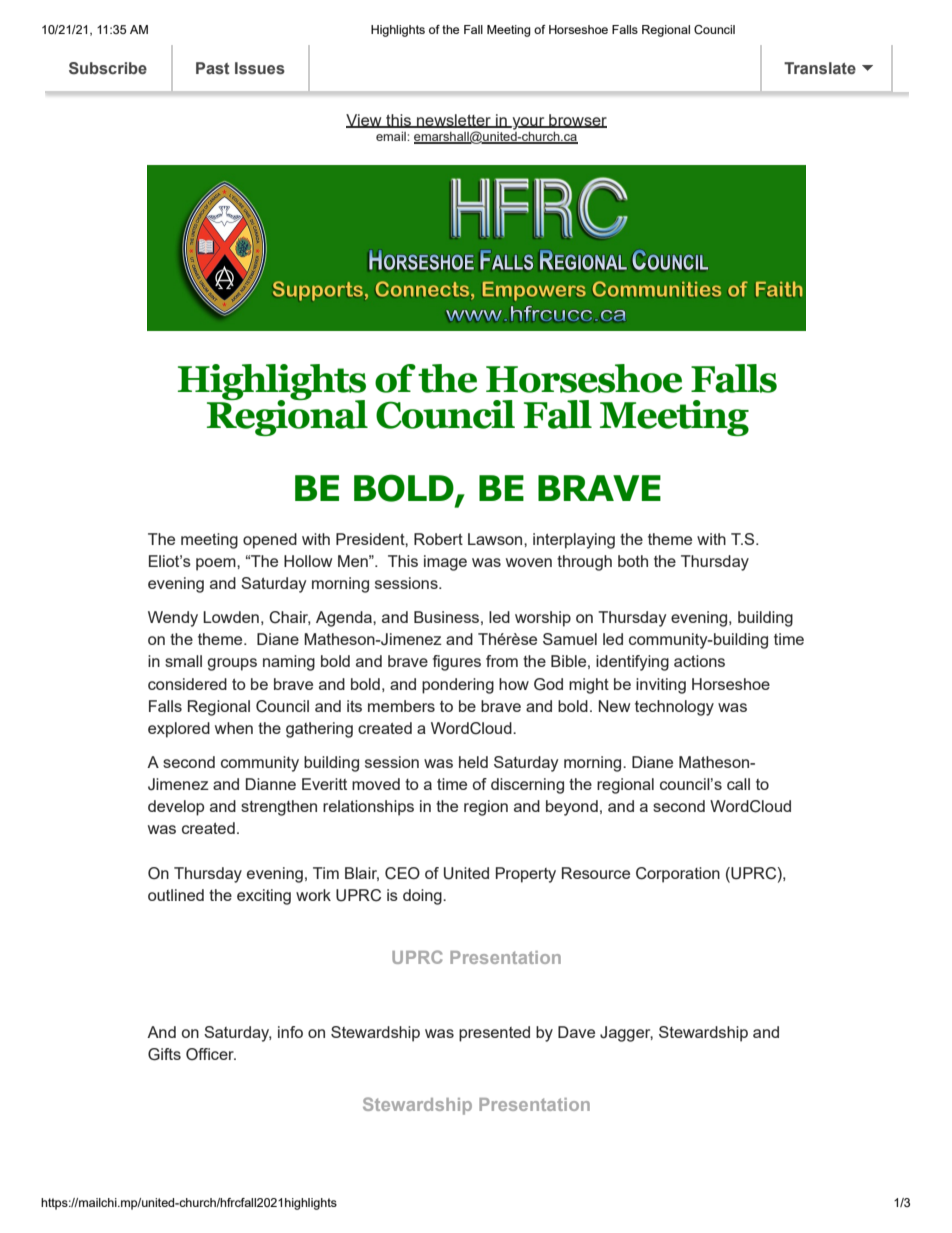 The image size is (952, 1233). Describe the element at coordinates (626, 1034) in the page. I see `Jagger` at that location.
